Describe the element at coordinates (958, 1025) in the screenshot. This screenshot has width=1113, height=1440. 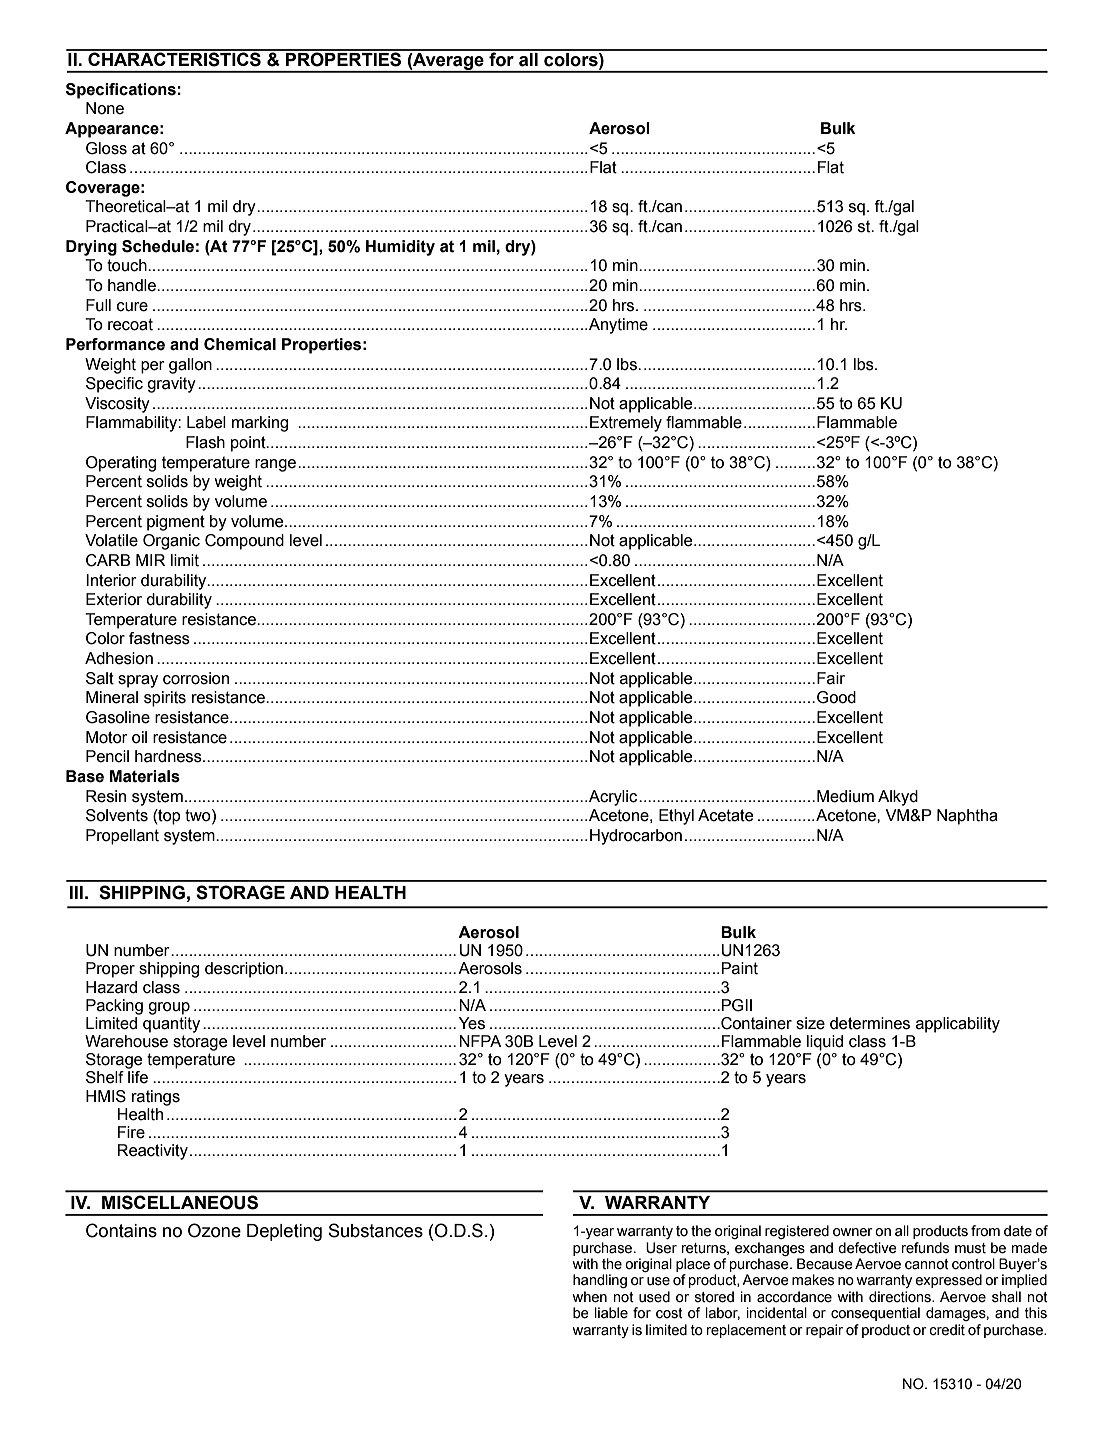
I see `applicability` at that location.
